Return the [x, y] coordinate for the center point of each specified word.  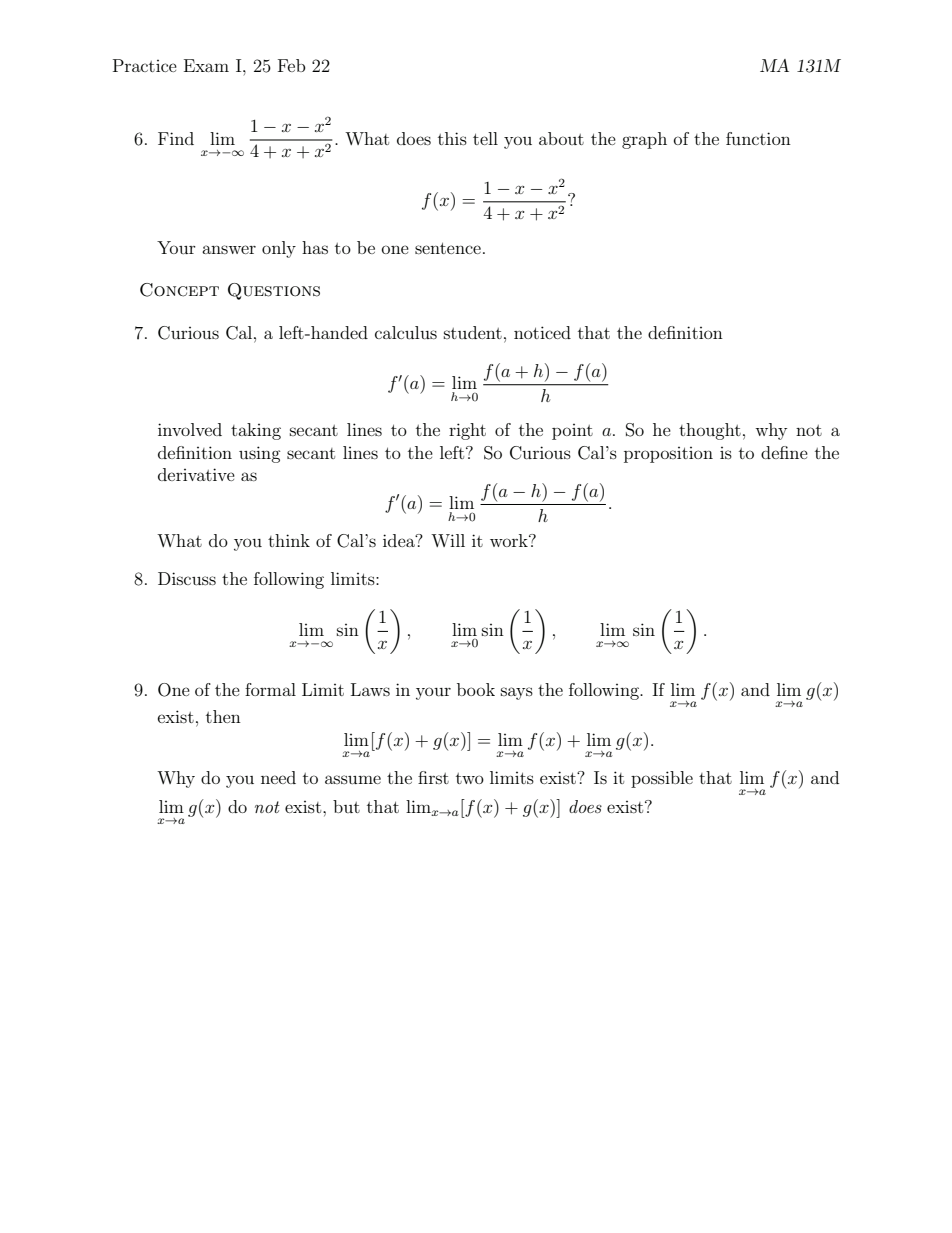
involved [190, 429]
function [758, 138]
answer [229, 249]
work [510, 540]
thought [710, 431]
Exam [206, 65]
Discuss [187, 578]
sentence [448, 248]
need [278, 777]
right [467, 431]
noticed [542, 332]
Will [448, 540]
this [452, 138]
